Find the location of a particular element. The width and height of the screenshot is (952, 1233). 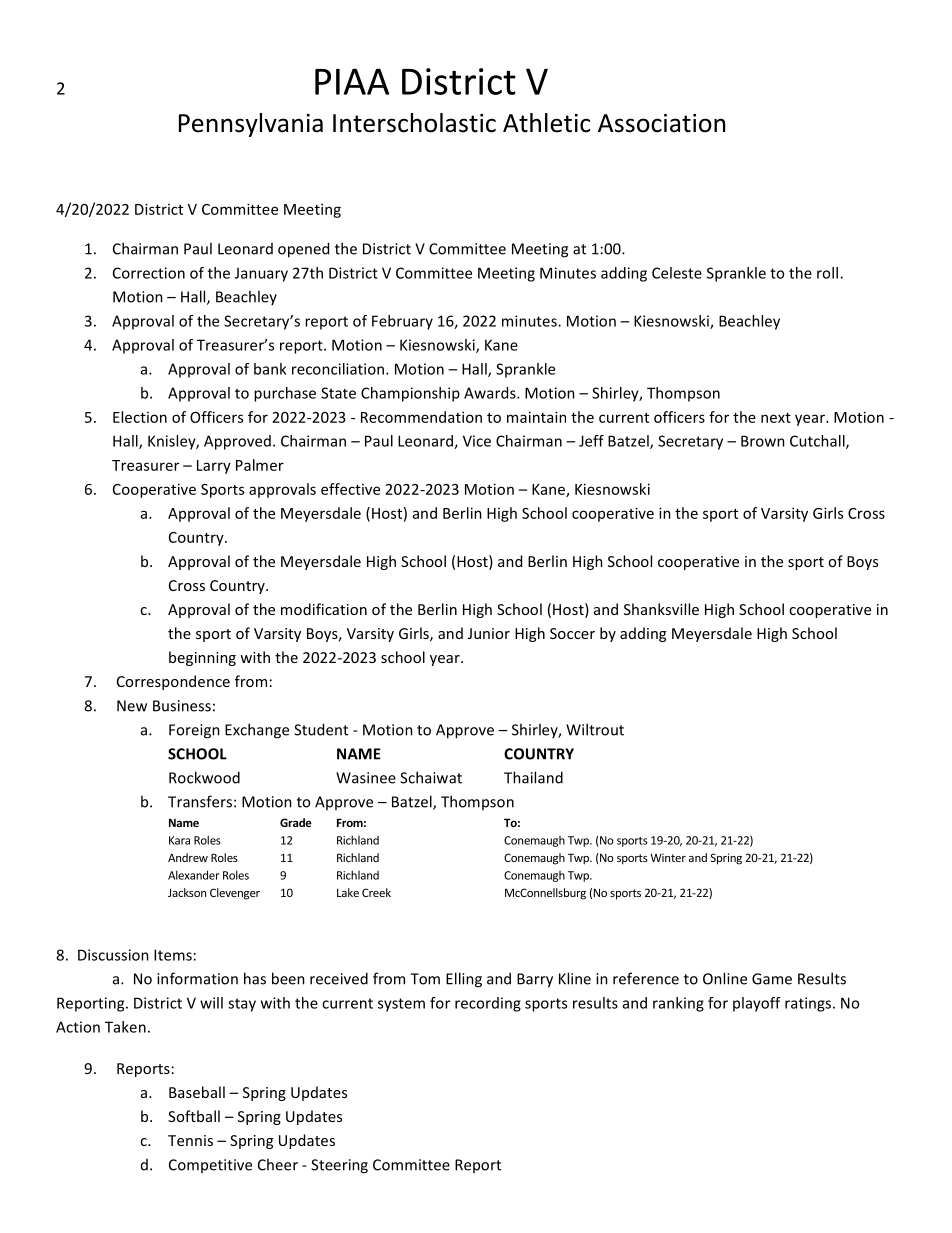

Association is located at coordinates (661, 123).
